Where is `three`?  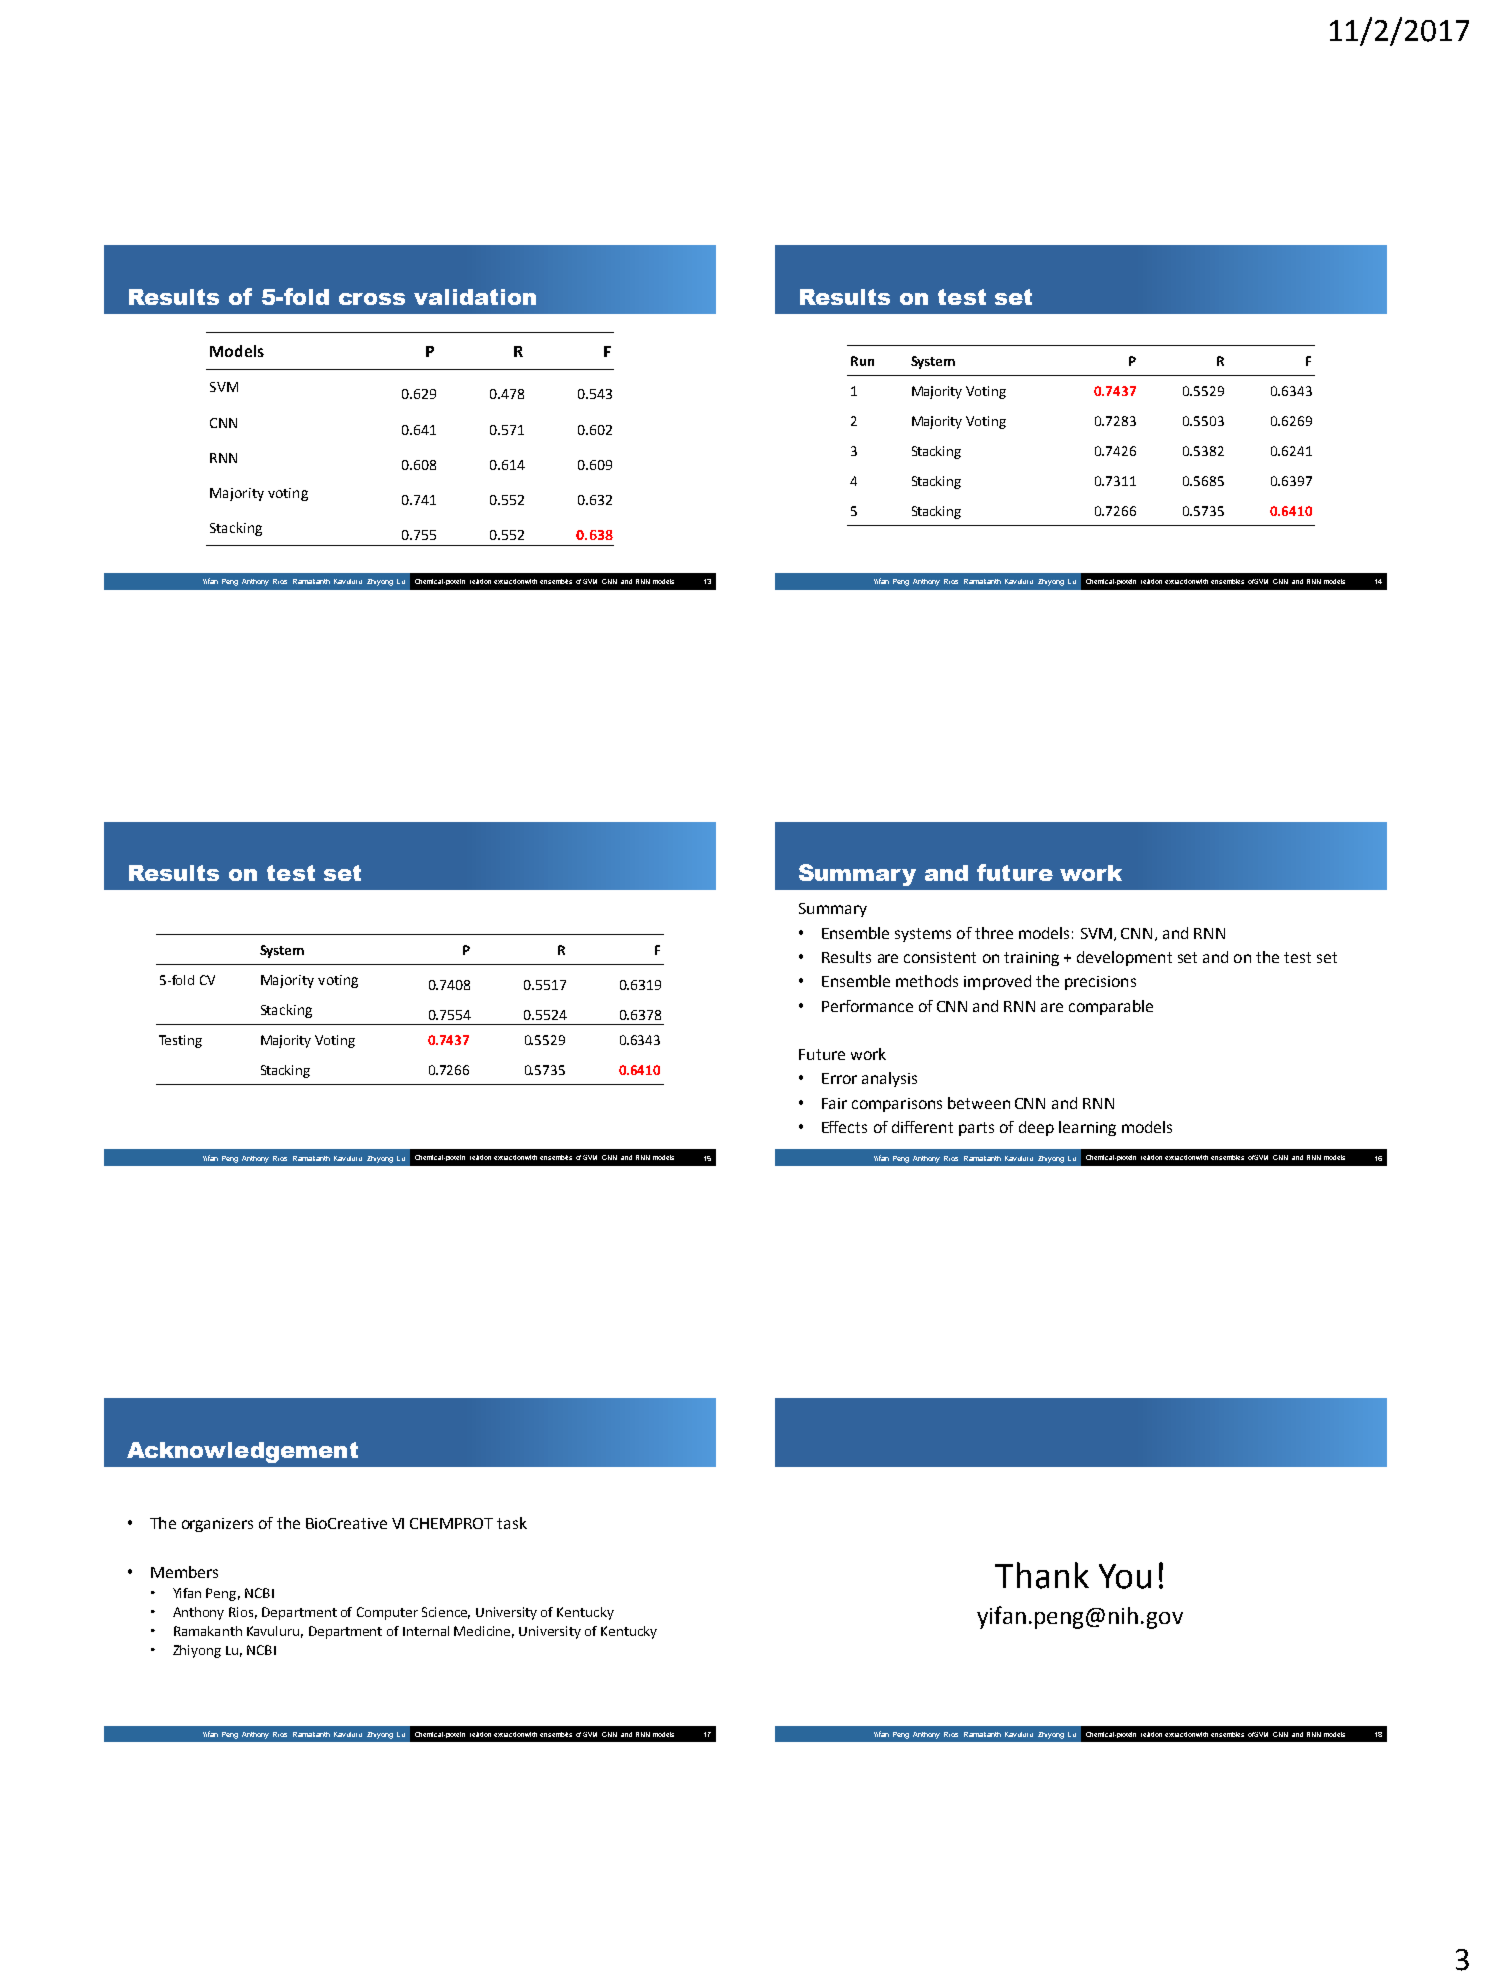
three is located at coordinates (994, 933).
